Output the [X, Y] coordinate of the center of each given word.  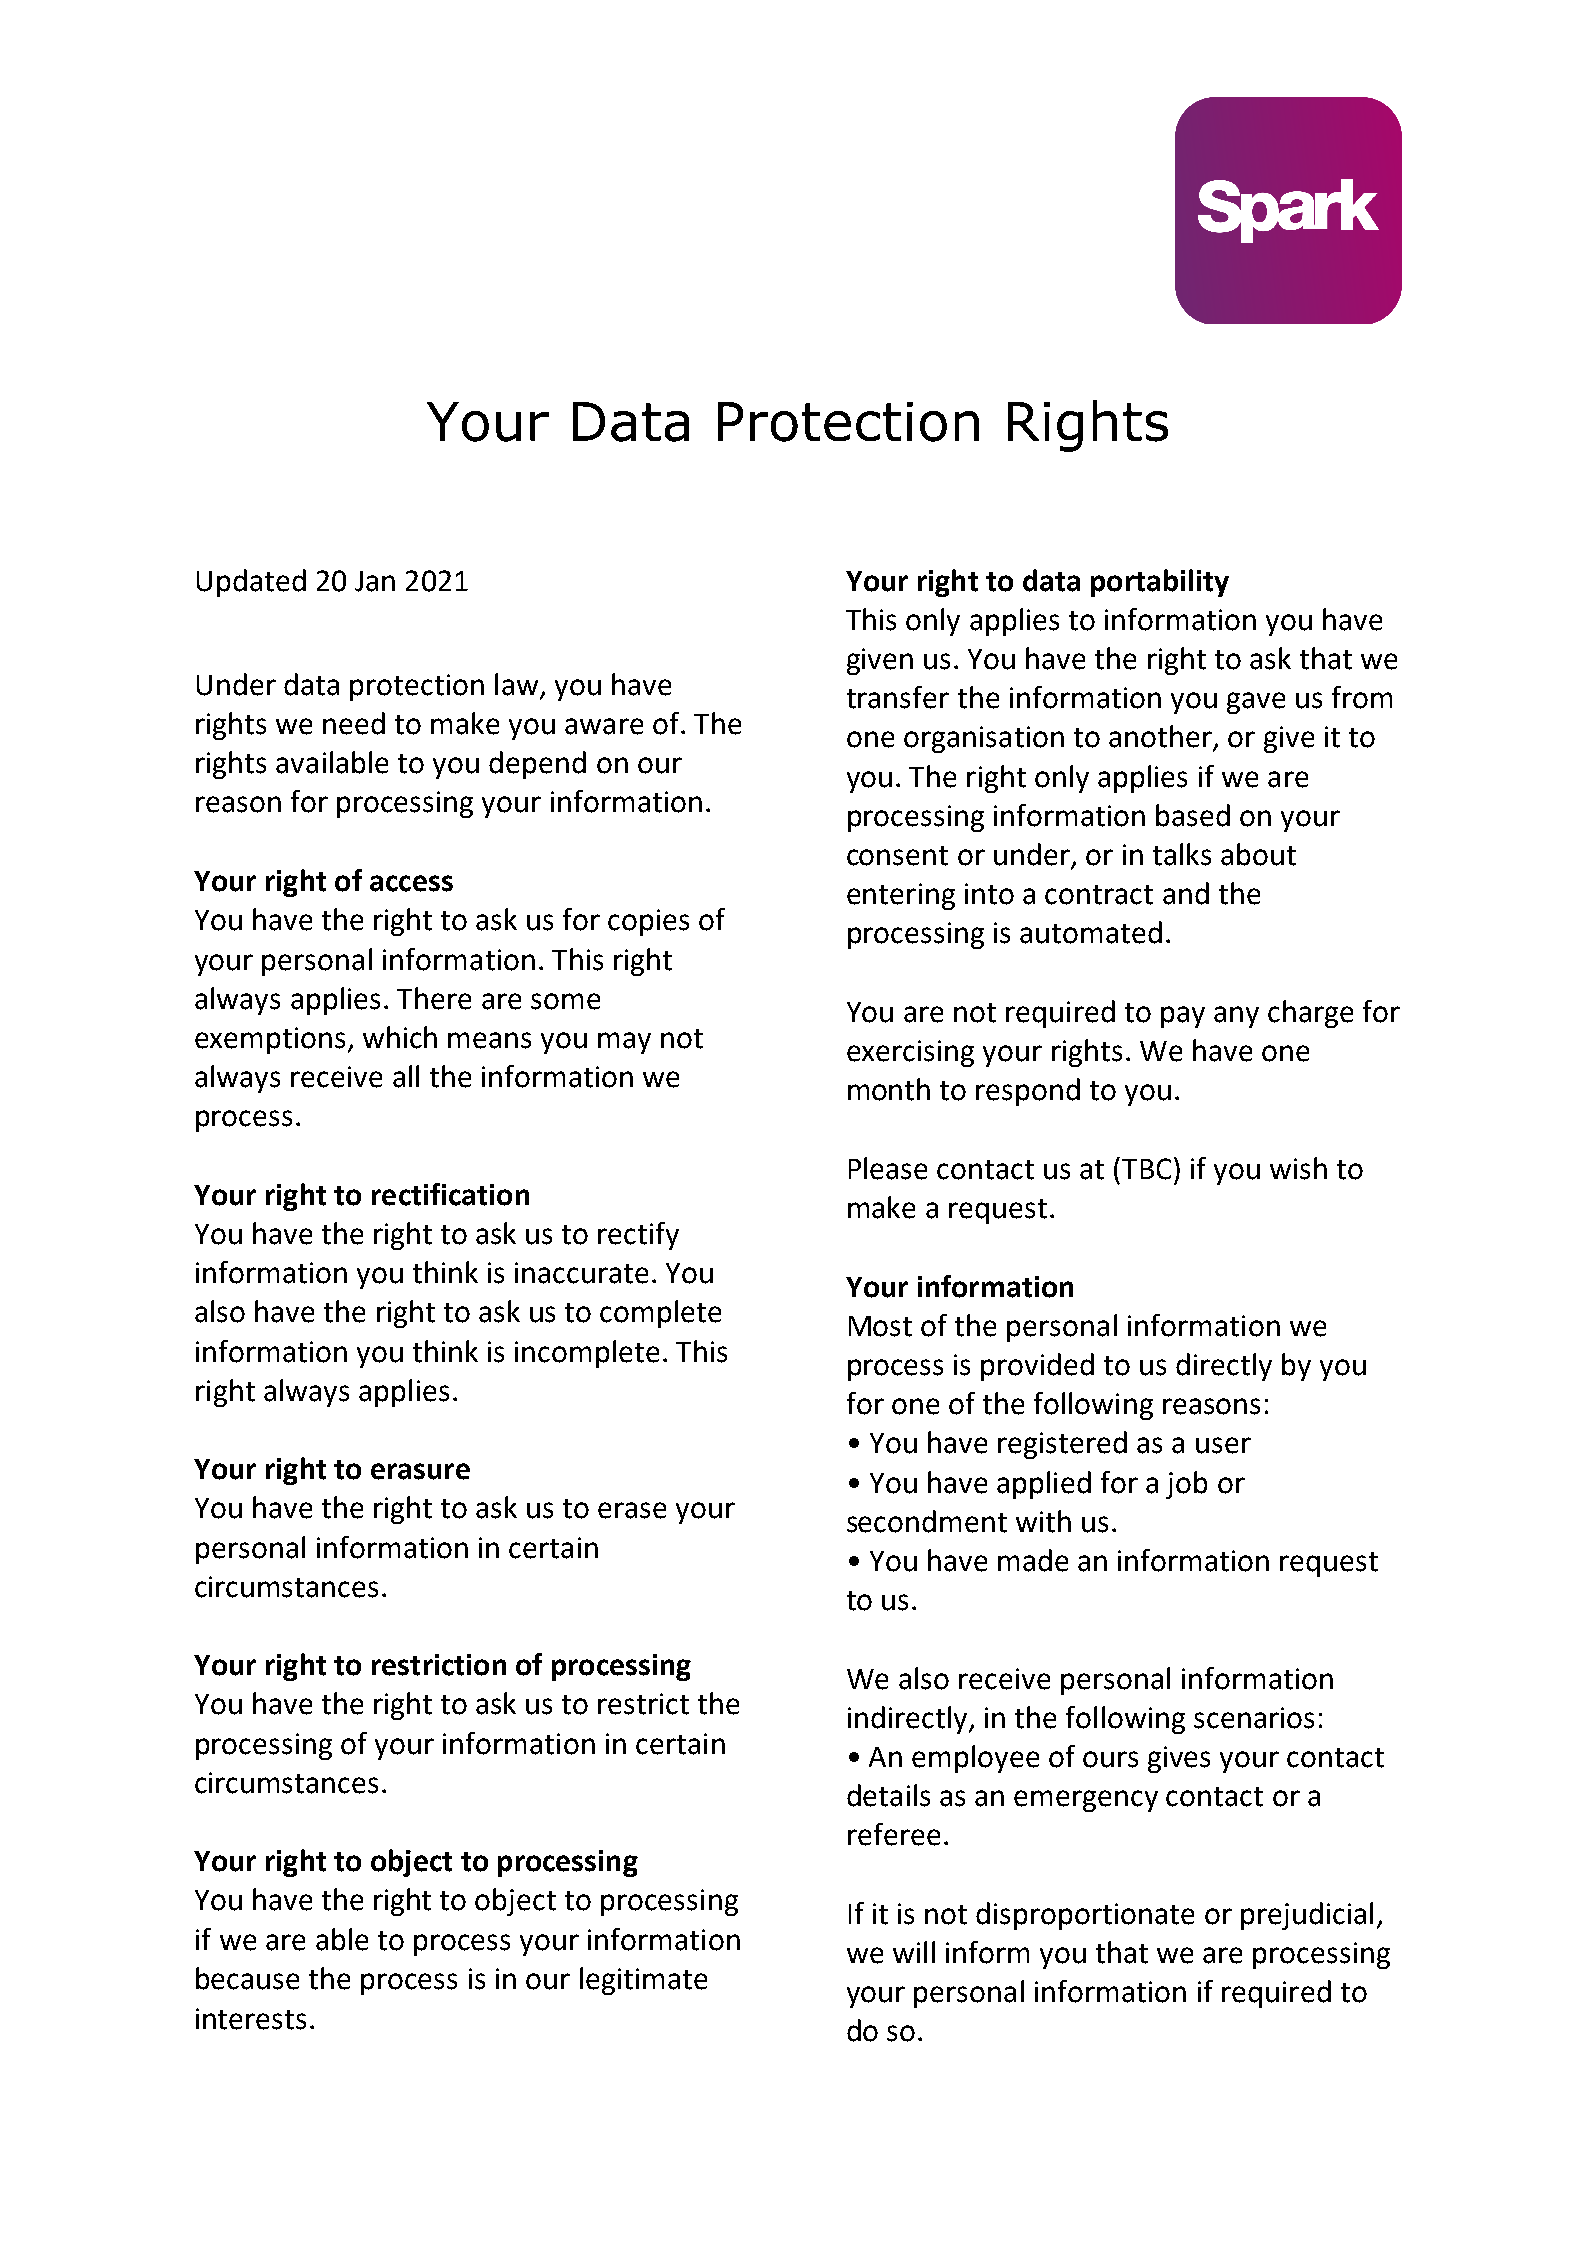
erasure [420, 1471]
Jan [375, 581]
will [914, 1952]
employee [975, 1759]
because [247, 1978]
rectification [450, 1194]
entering [901, 896]
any [1236, 1017]
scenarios [1254, 1718]
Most [880, 1326]
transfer [898, 697]
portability [1160, 583]
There [434, 998]
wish [1298, 1168]
